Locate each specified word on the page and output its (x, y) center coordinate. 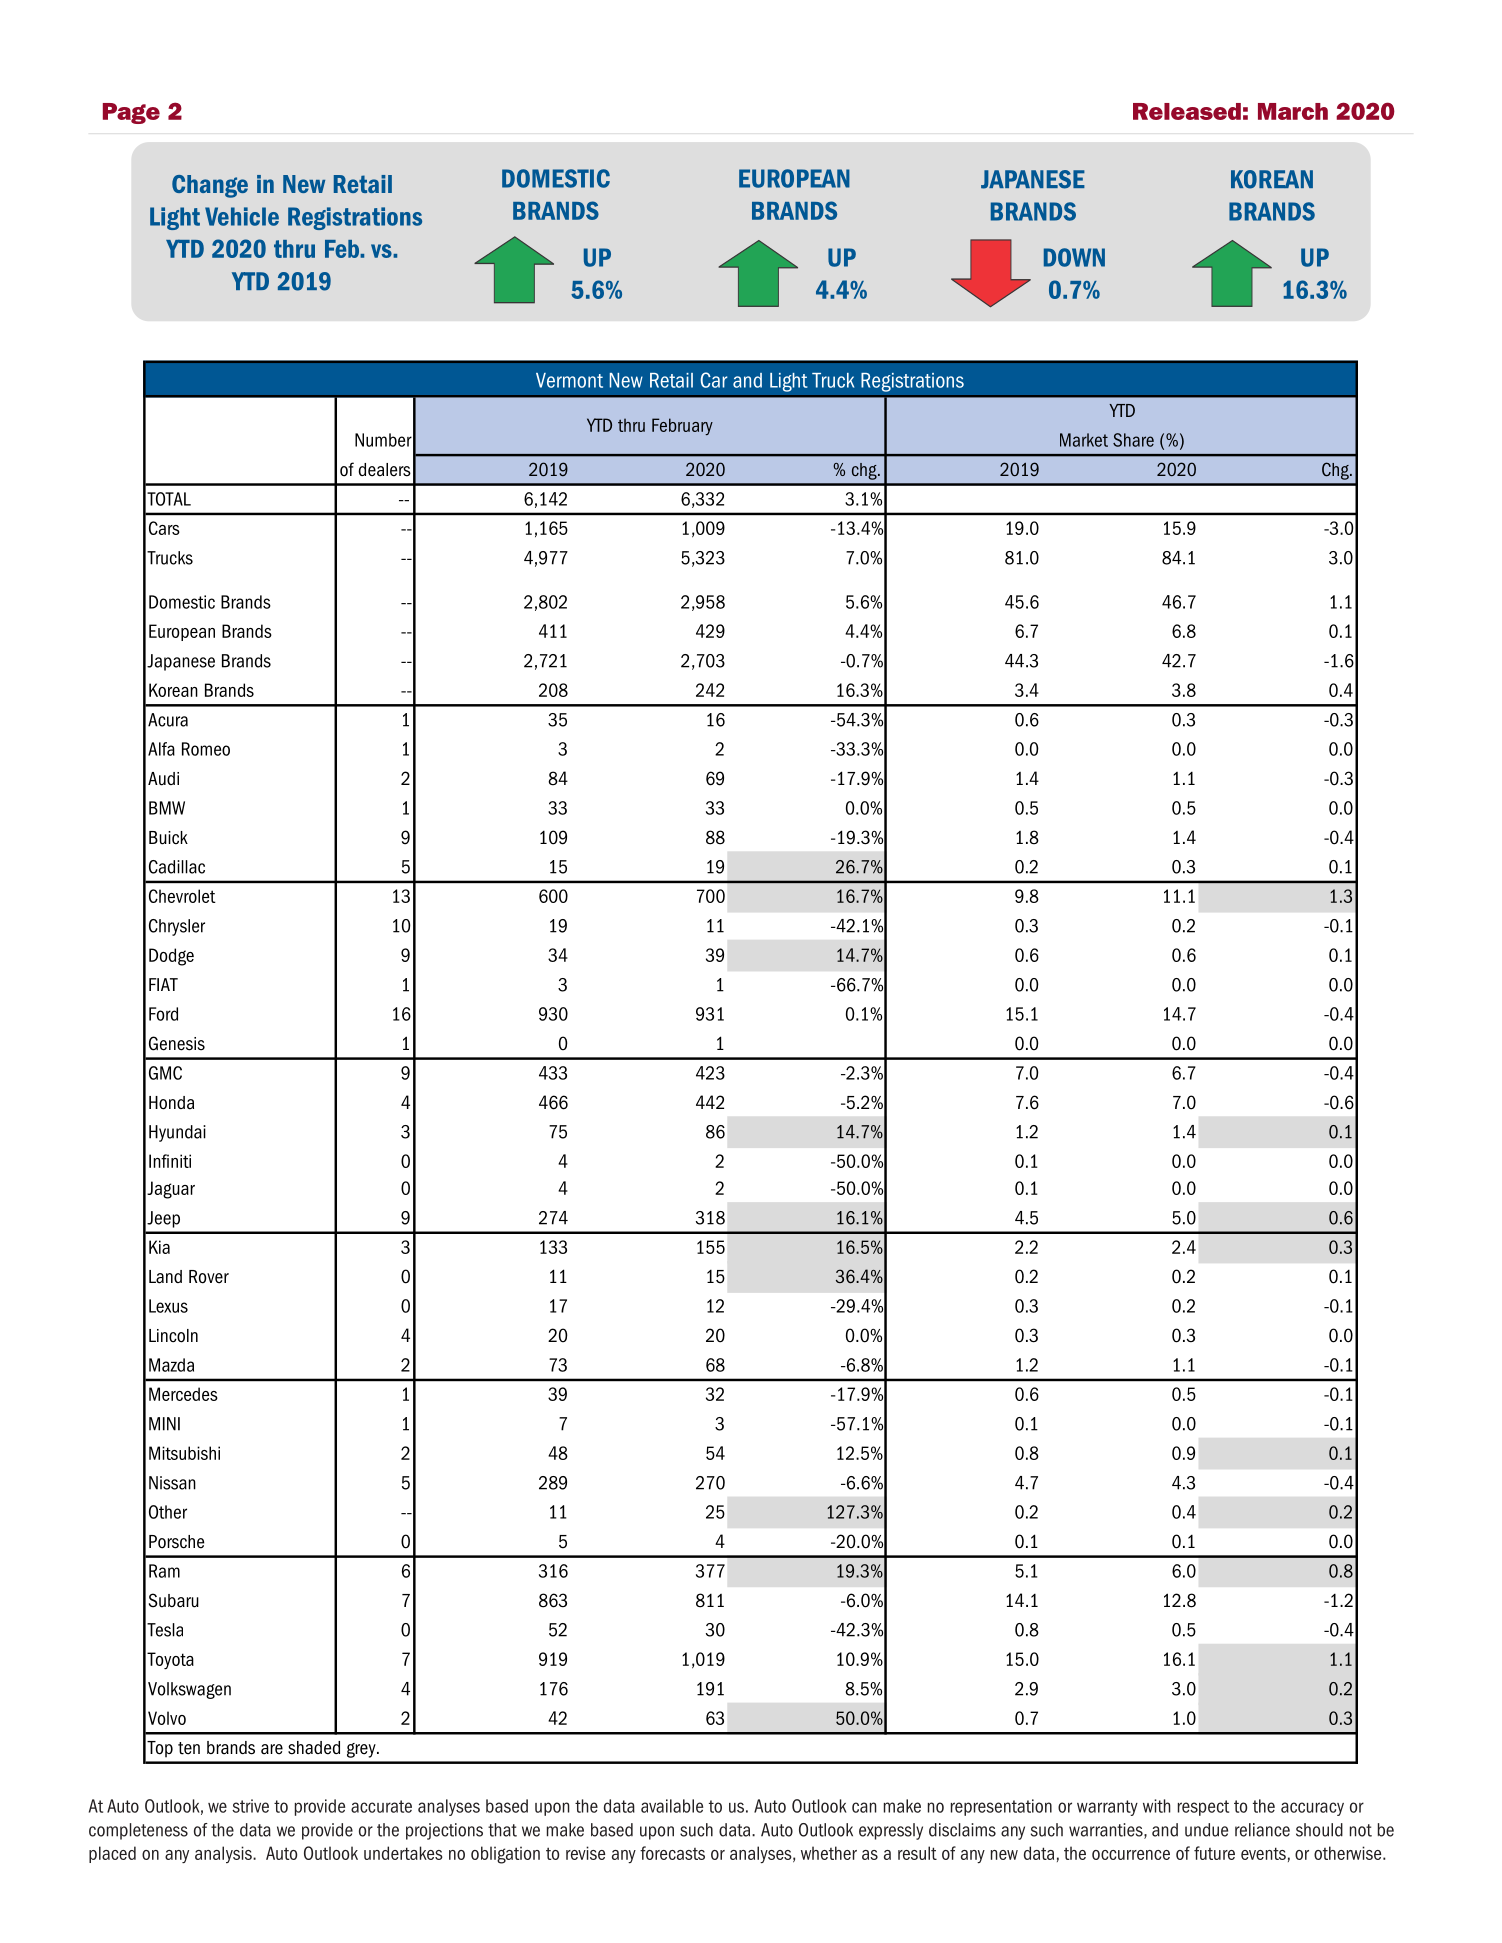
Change (210, 186)
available (672, 1806)
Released (1187, 111)
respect (1203, 1808)
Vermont (569, 380)
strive (250, 1806)
